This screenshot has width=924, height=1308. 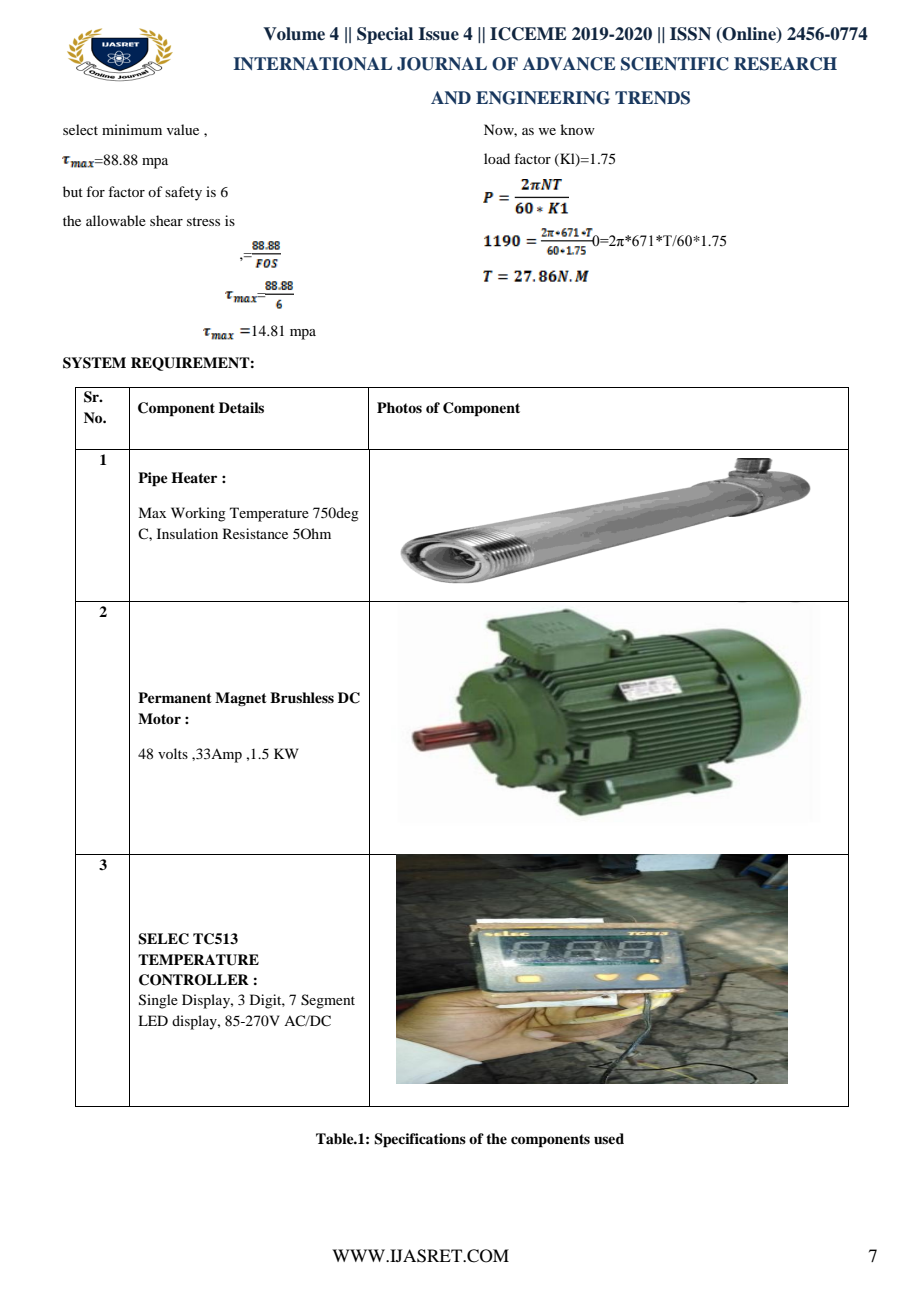 I want to click on Segment, so click(x=328, y=1001).
